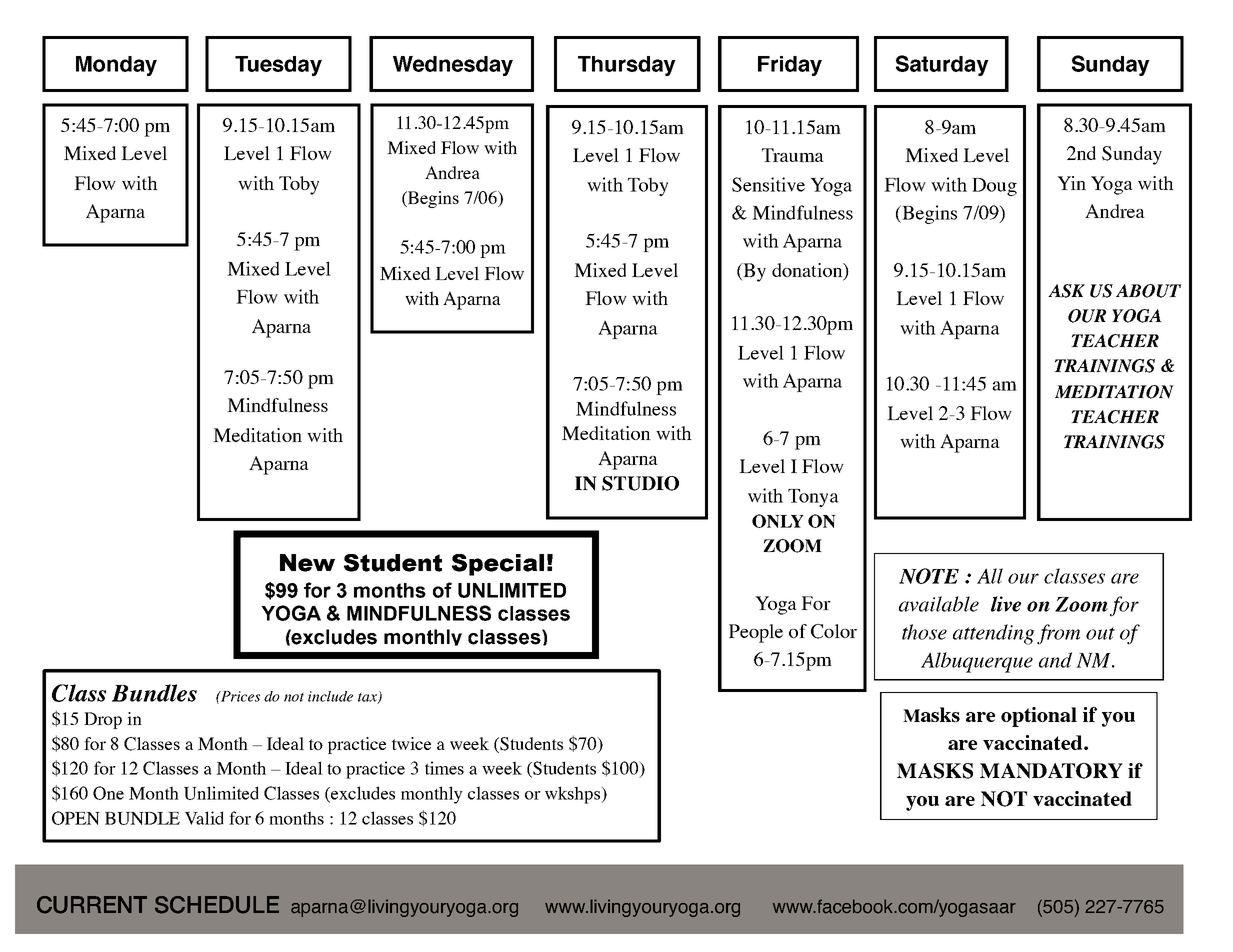 Image resolution: width=1233 pixels, height=952 pixels. What do you see at coordinates (813, 498) in the screenshot?
I see `Tonya` at bounding box center [813, 498].
